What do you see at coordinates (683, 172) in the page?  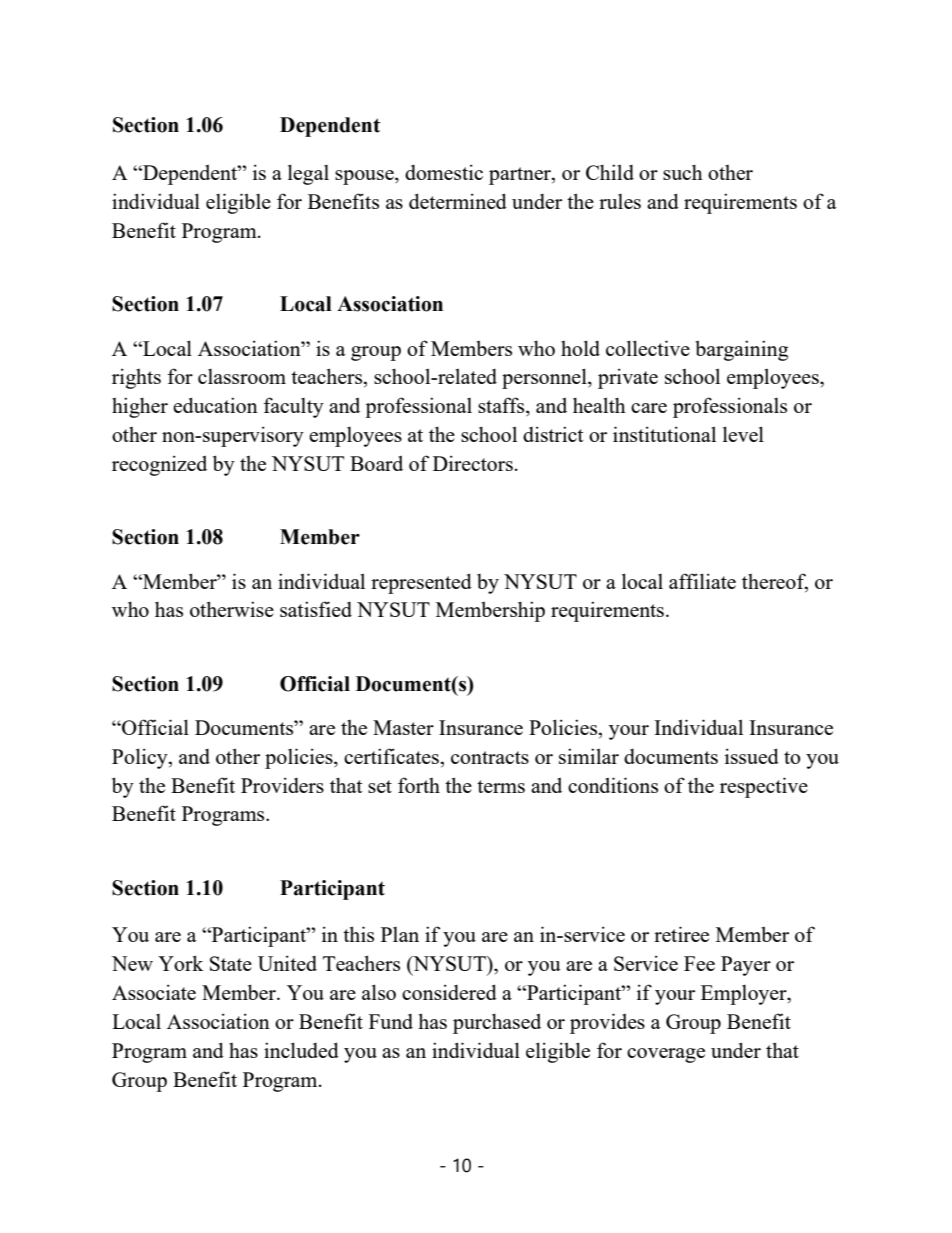 I see `such` at bounding box center [683, 172].
